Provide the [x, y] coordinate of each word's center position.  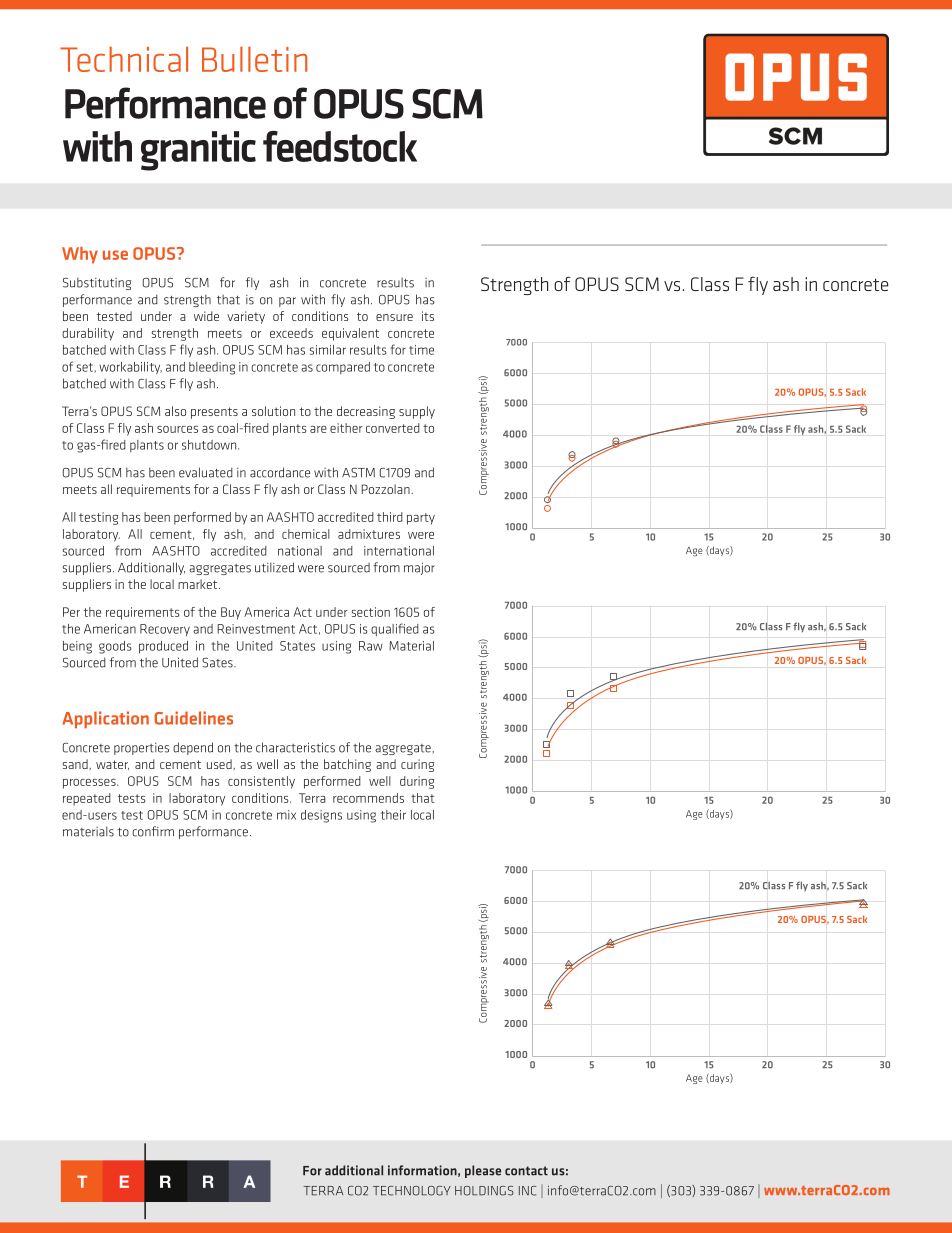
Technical [124, 59]
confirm [153, 831]
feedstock [340, 146]
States [297, 646]
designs [321, 816]
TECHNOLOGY [412, 1191]
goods [115, 647]
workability [131, 368]
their [393, 815]
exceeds [291, 333]
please [483, 1171]
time [421, 350]
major [419, 568]
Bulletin [254, 59]
